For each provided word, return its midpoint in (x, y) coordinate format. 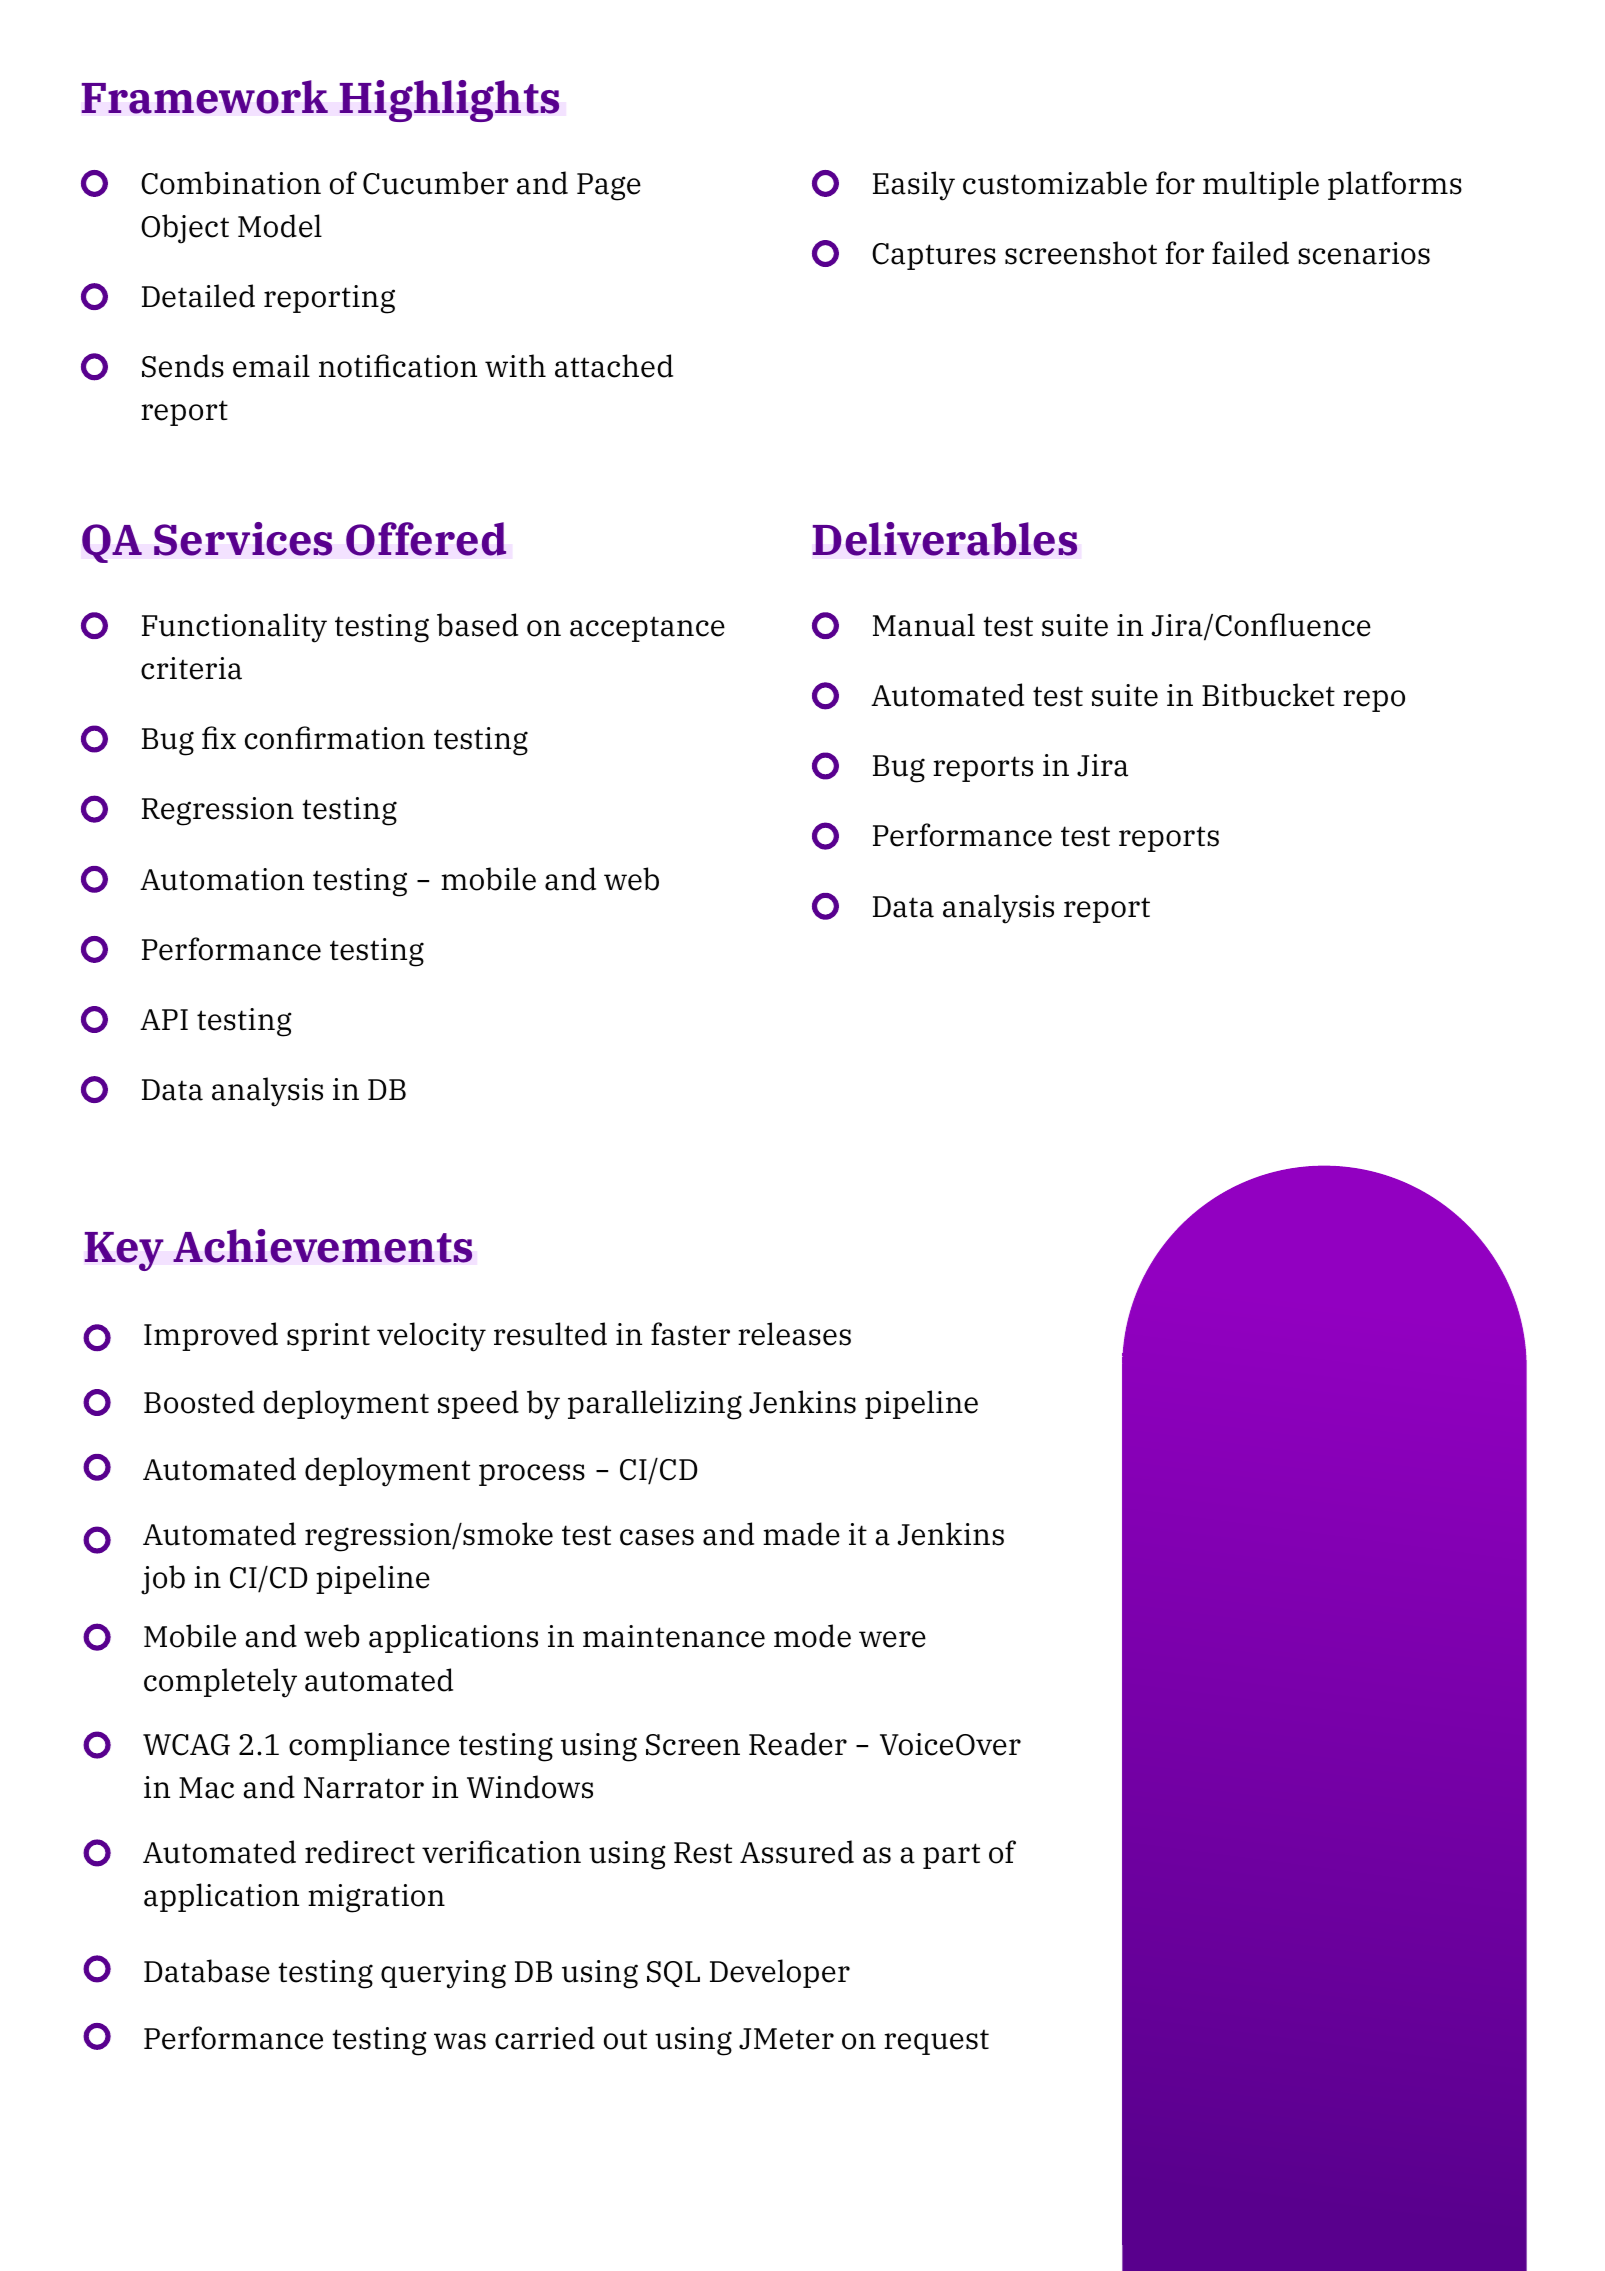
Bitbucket (1268, 695)
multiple (1261, 185)
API (164, 1019)
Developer (780, 1973)
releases (794, 1334)
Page (609, 187)
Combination (231, 183)
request (936, 2042)
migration (376, 1898)
